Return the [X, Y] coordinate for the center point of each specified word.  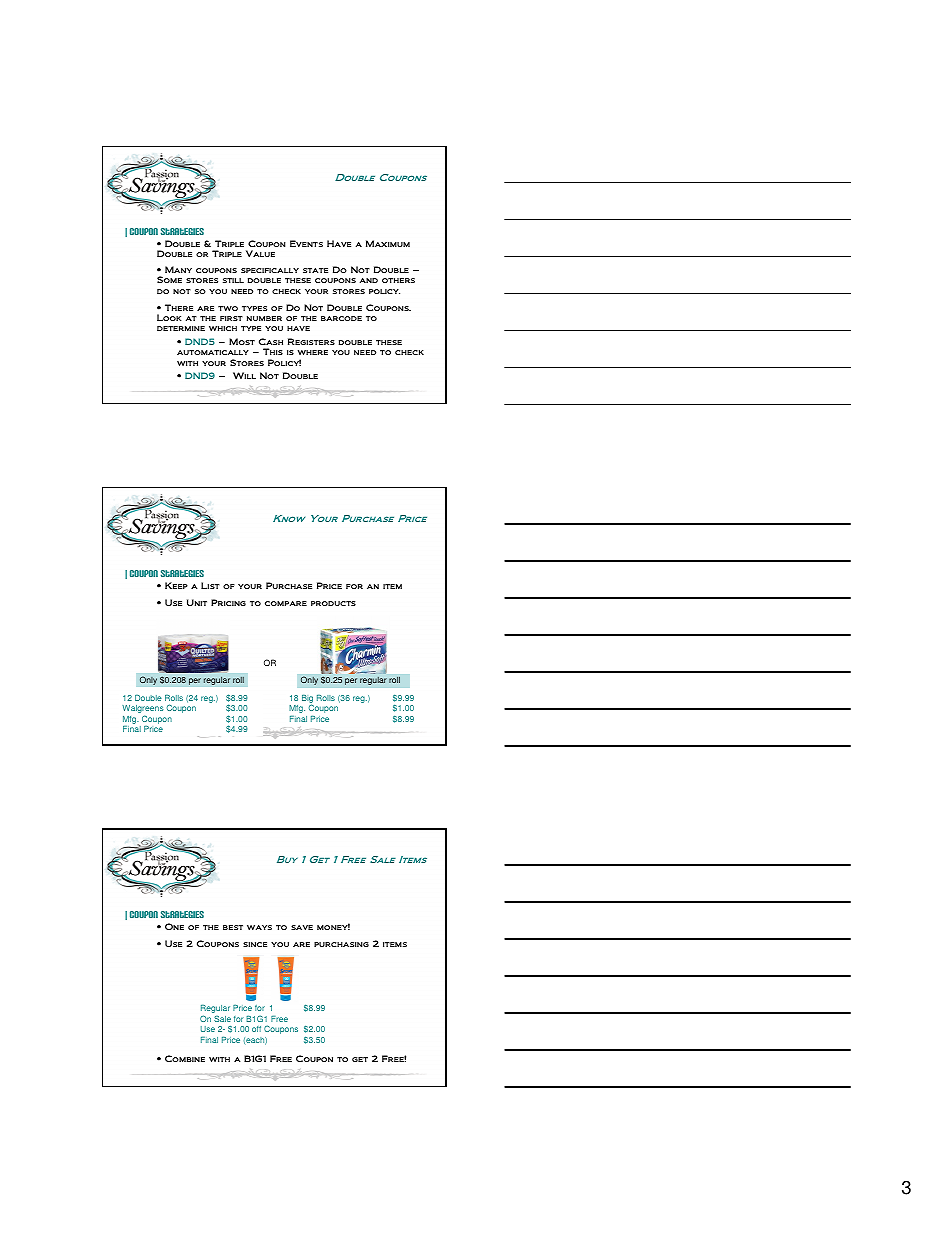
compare [286, 603]
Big [308, 700]
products [333, 603]
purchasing [341, 944]
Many [178, 269]
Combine [185, 1058]
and [369, 280]
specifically [270, 270]
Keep [176, 585]
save [302, 927]
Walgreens [143, 710]
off [256, 1029]
